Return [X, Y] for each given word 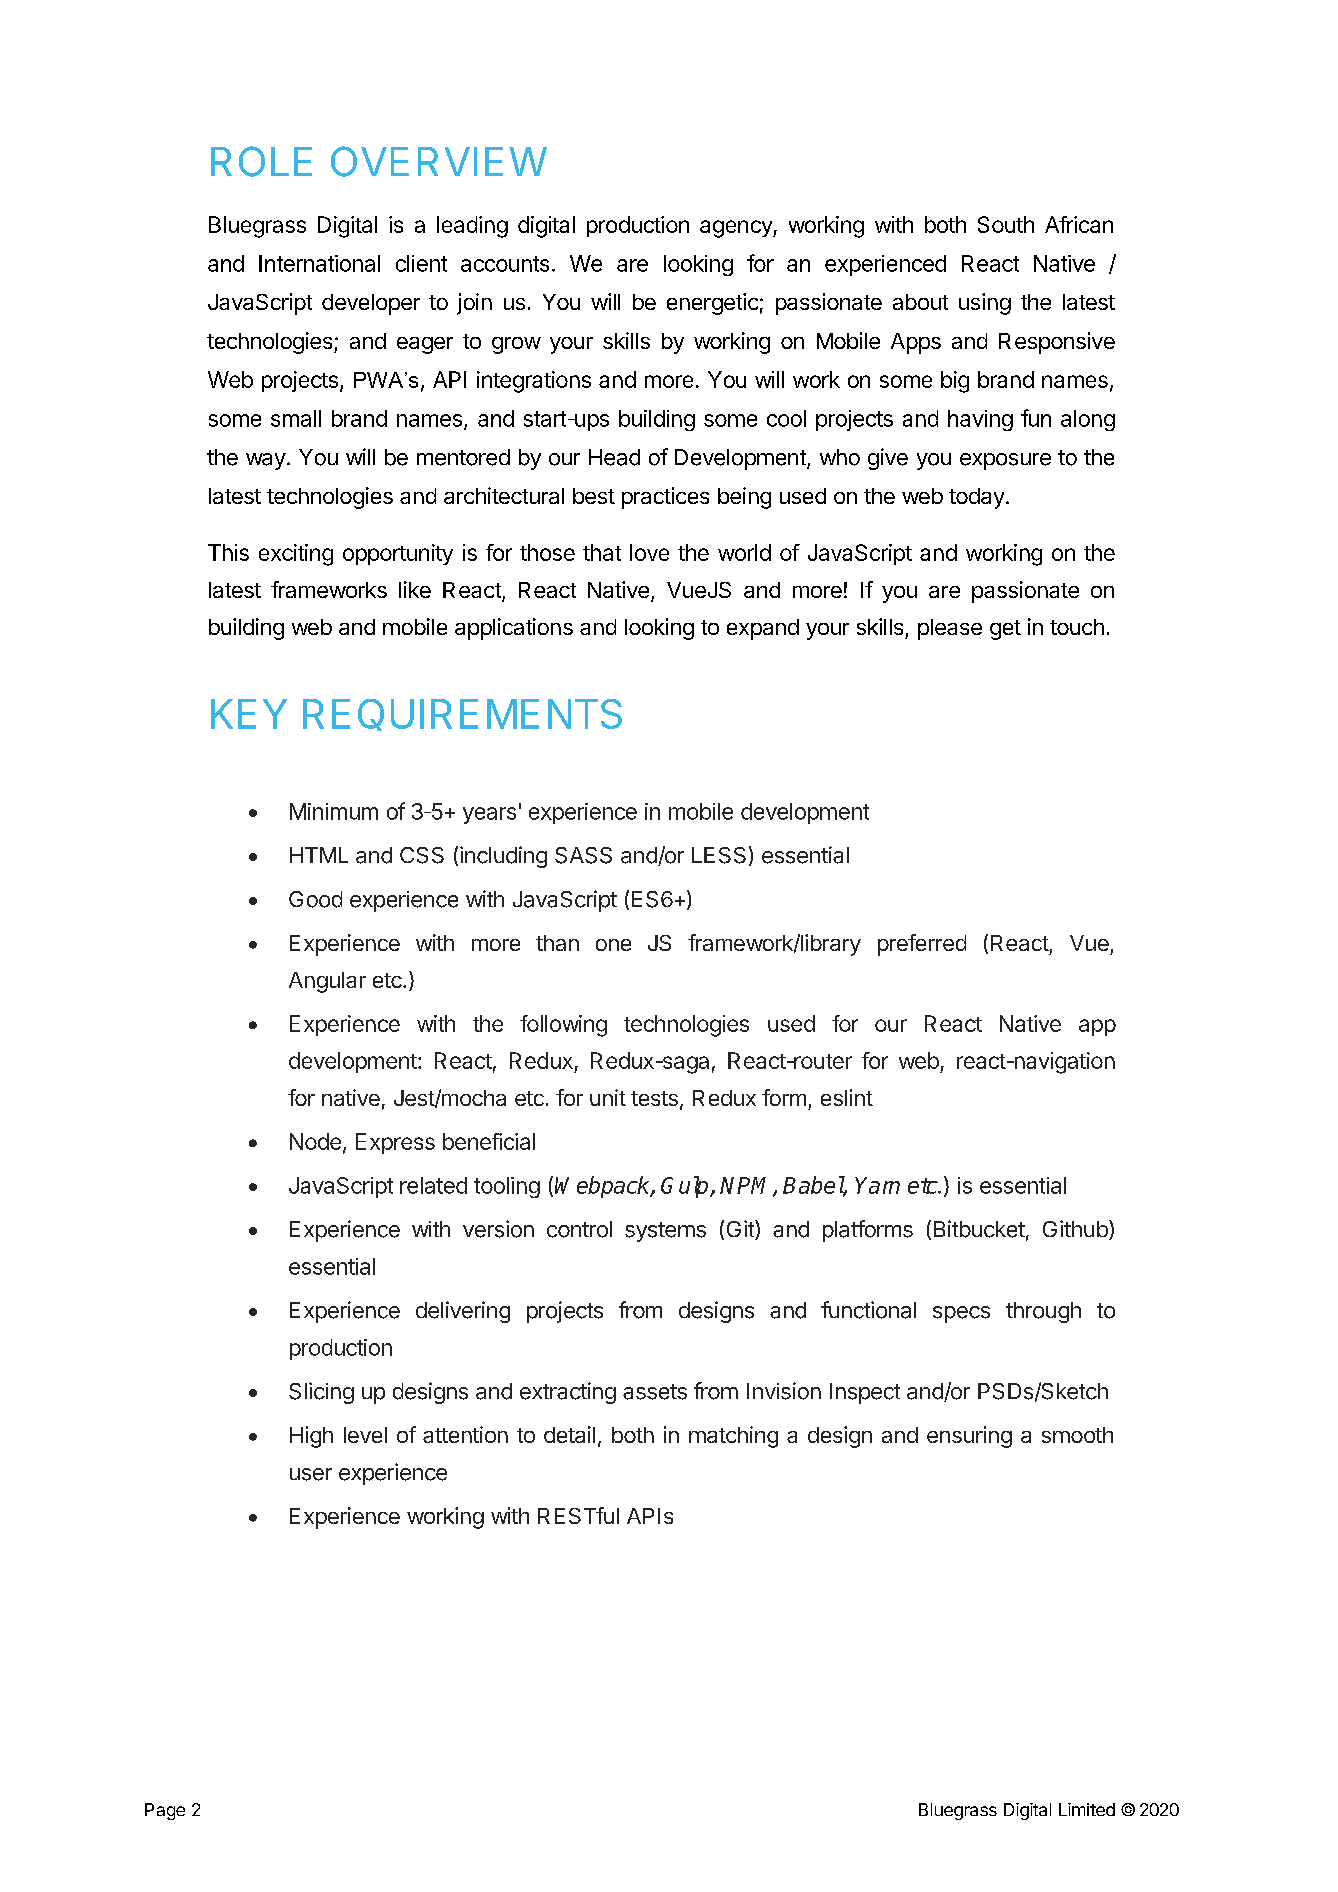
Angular [327, 982]
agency [737, 229]
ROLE [261, 161]
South [1006, 224]
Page [165, 1811]
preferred [922, 945]
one [613, 945]
